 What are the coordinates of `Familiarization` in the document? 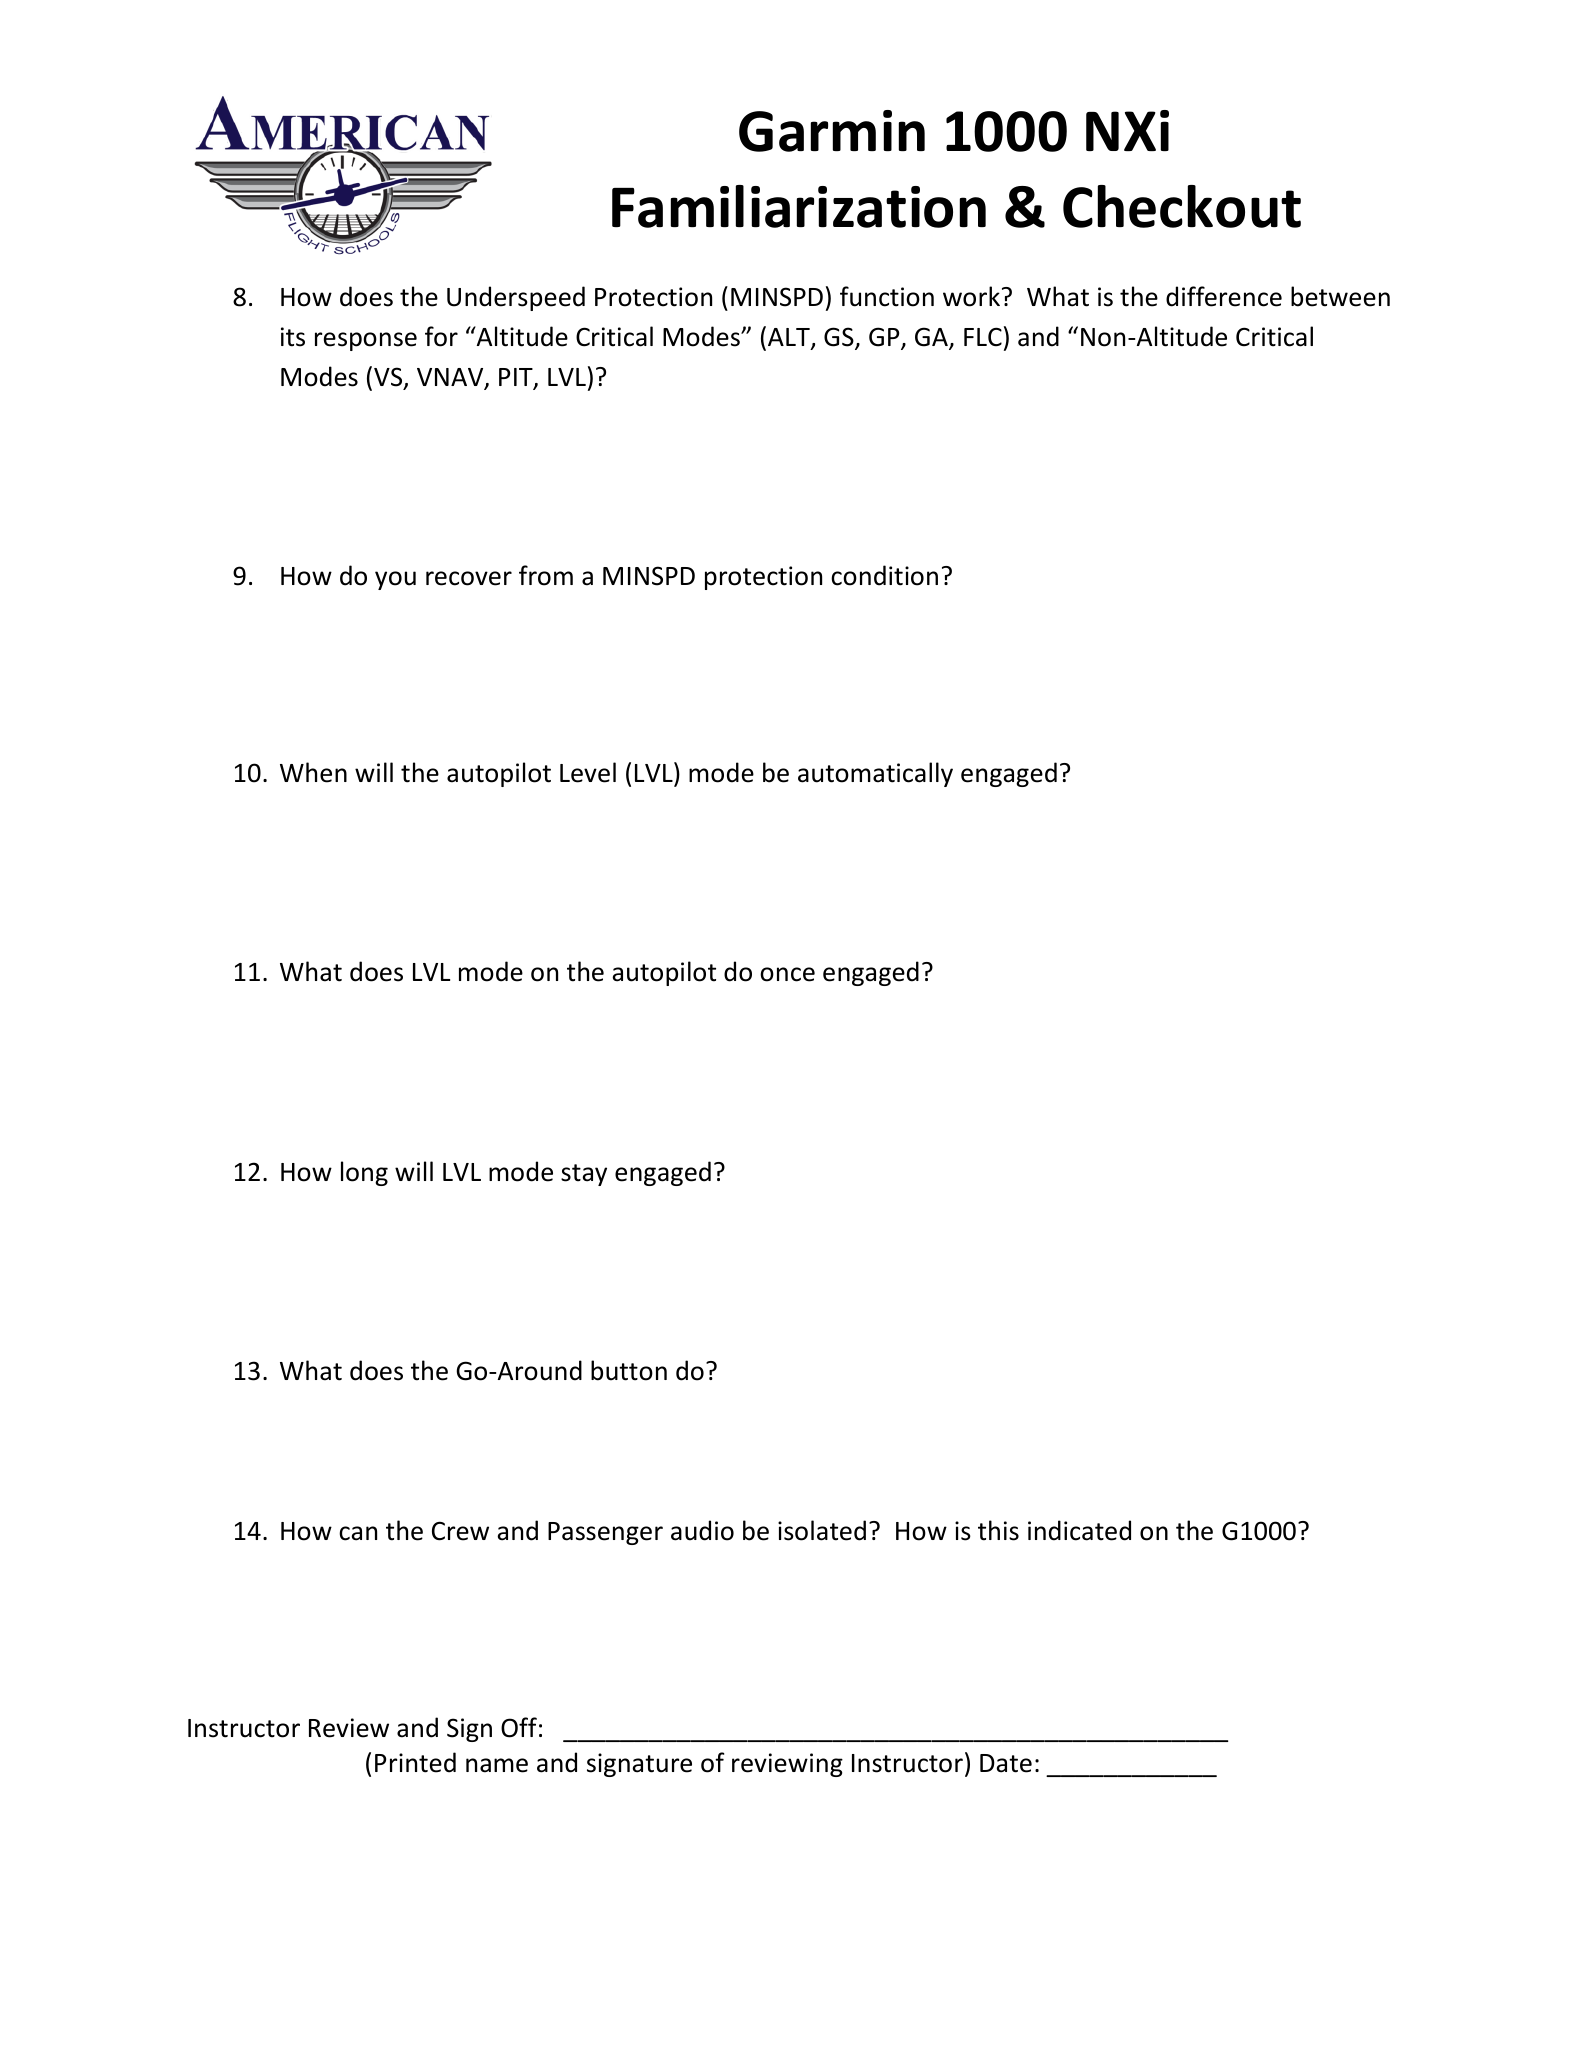 It's located at (799, 206).
